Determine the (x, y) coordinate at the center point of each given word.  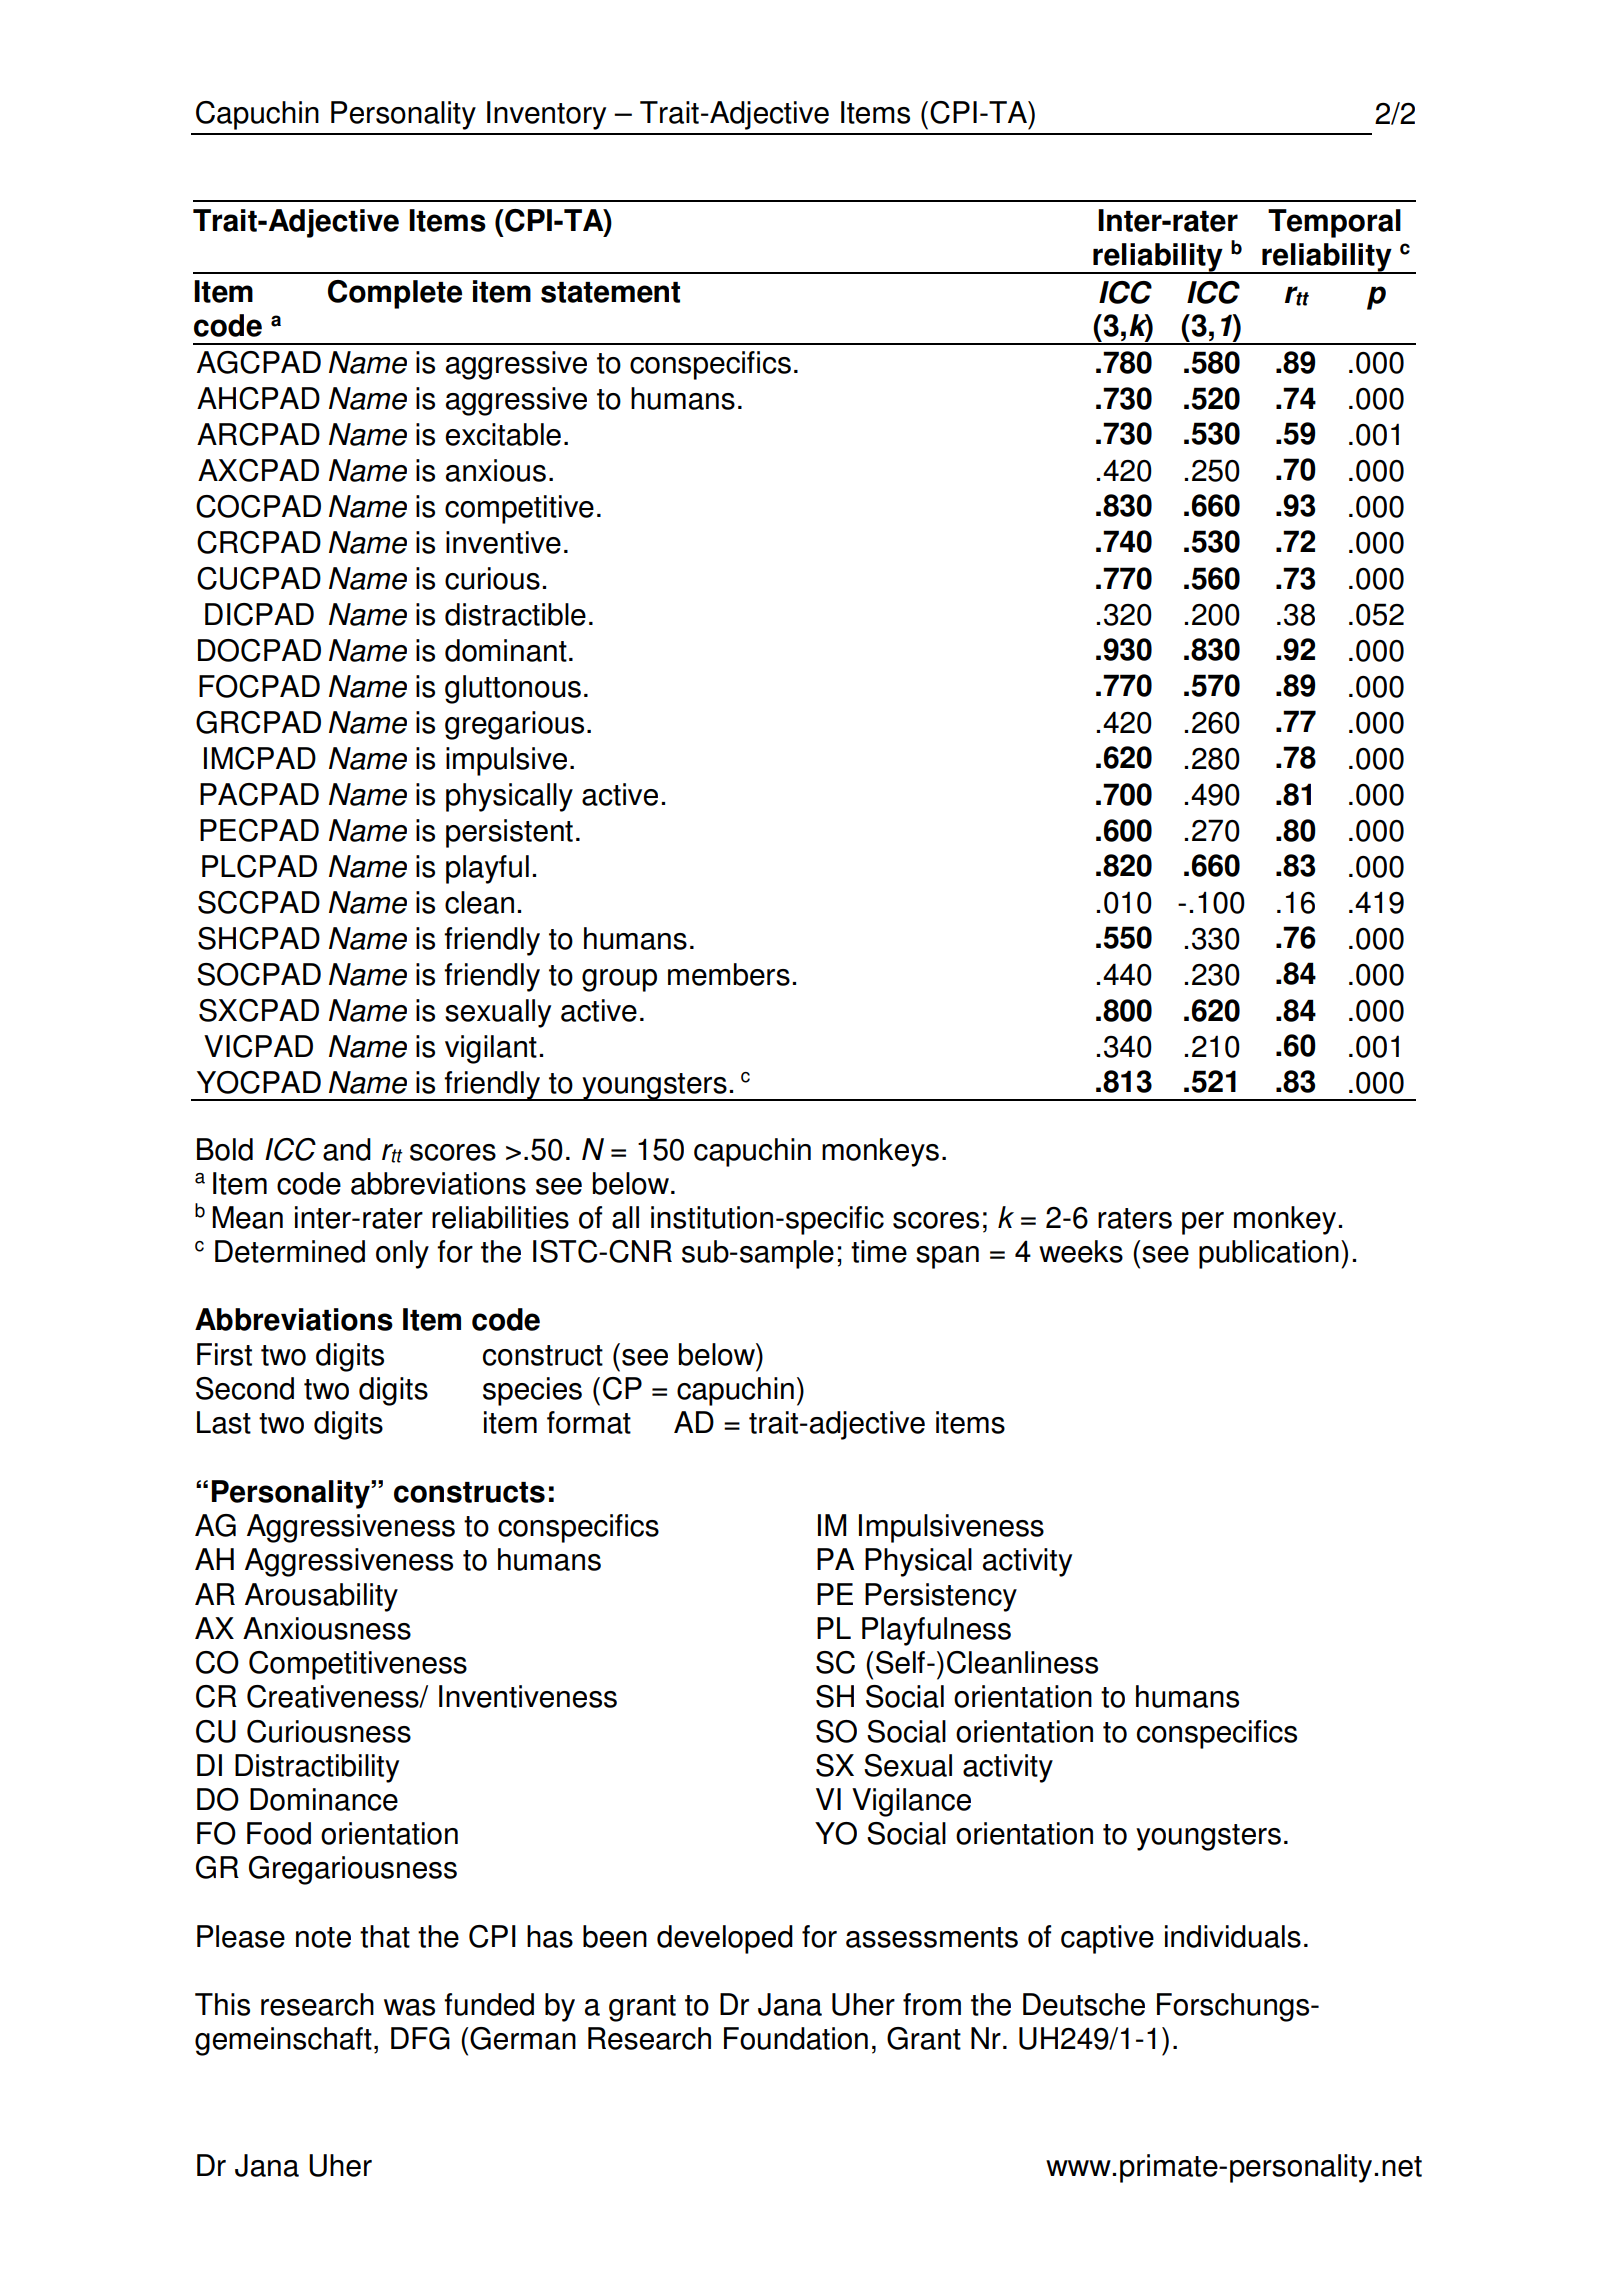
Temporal (1334, 223)
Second (245, 1388)
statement (610, 292)
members (729, 974)
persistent (509, 833)
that (385, 1936)
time (879, 1251)
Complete (395, 294)
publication (1269, 1254)
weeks (1081, 1251)
